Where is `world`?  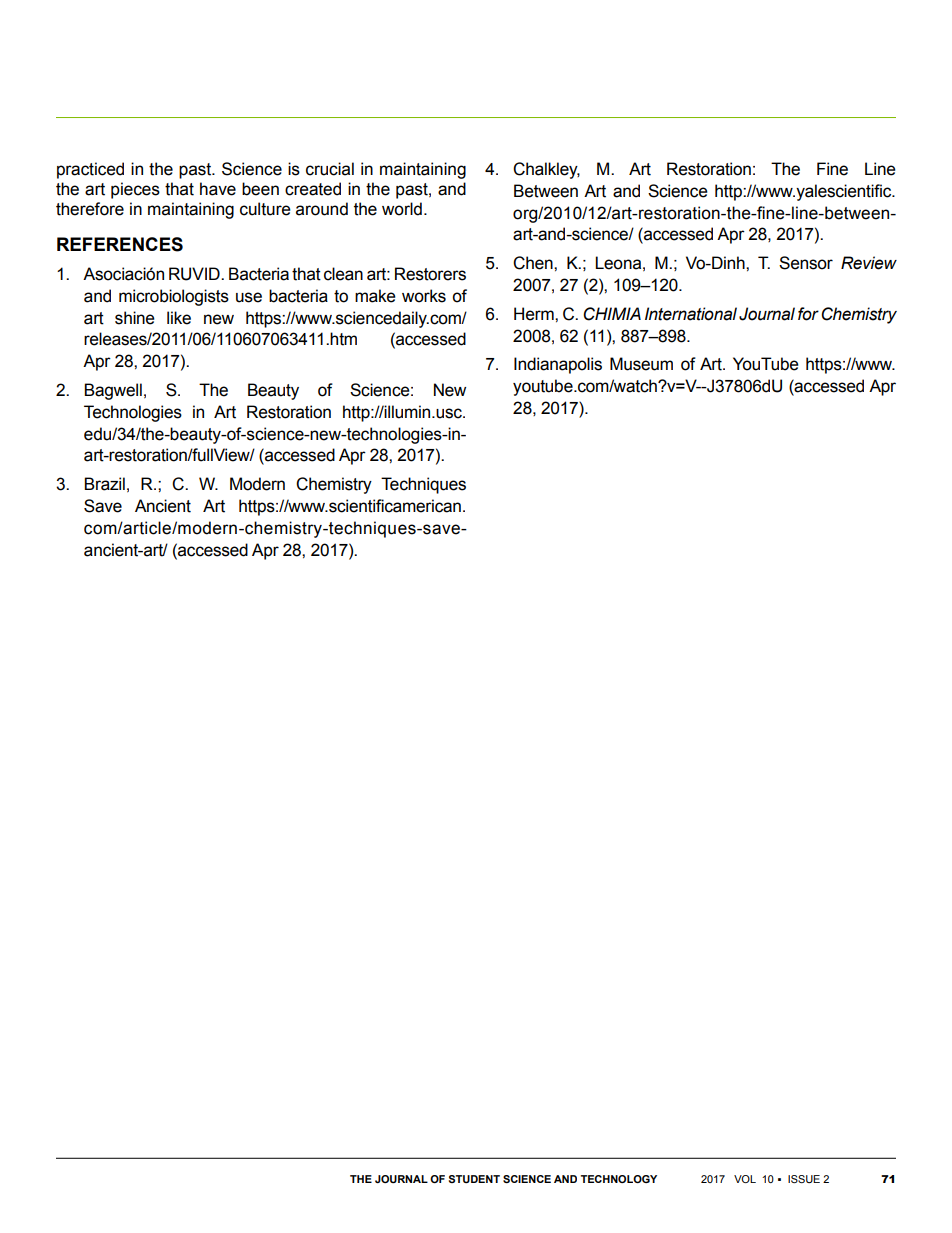
world is located at coordinates (402, 209).
